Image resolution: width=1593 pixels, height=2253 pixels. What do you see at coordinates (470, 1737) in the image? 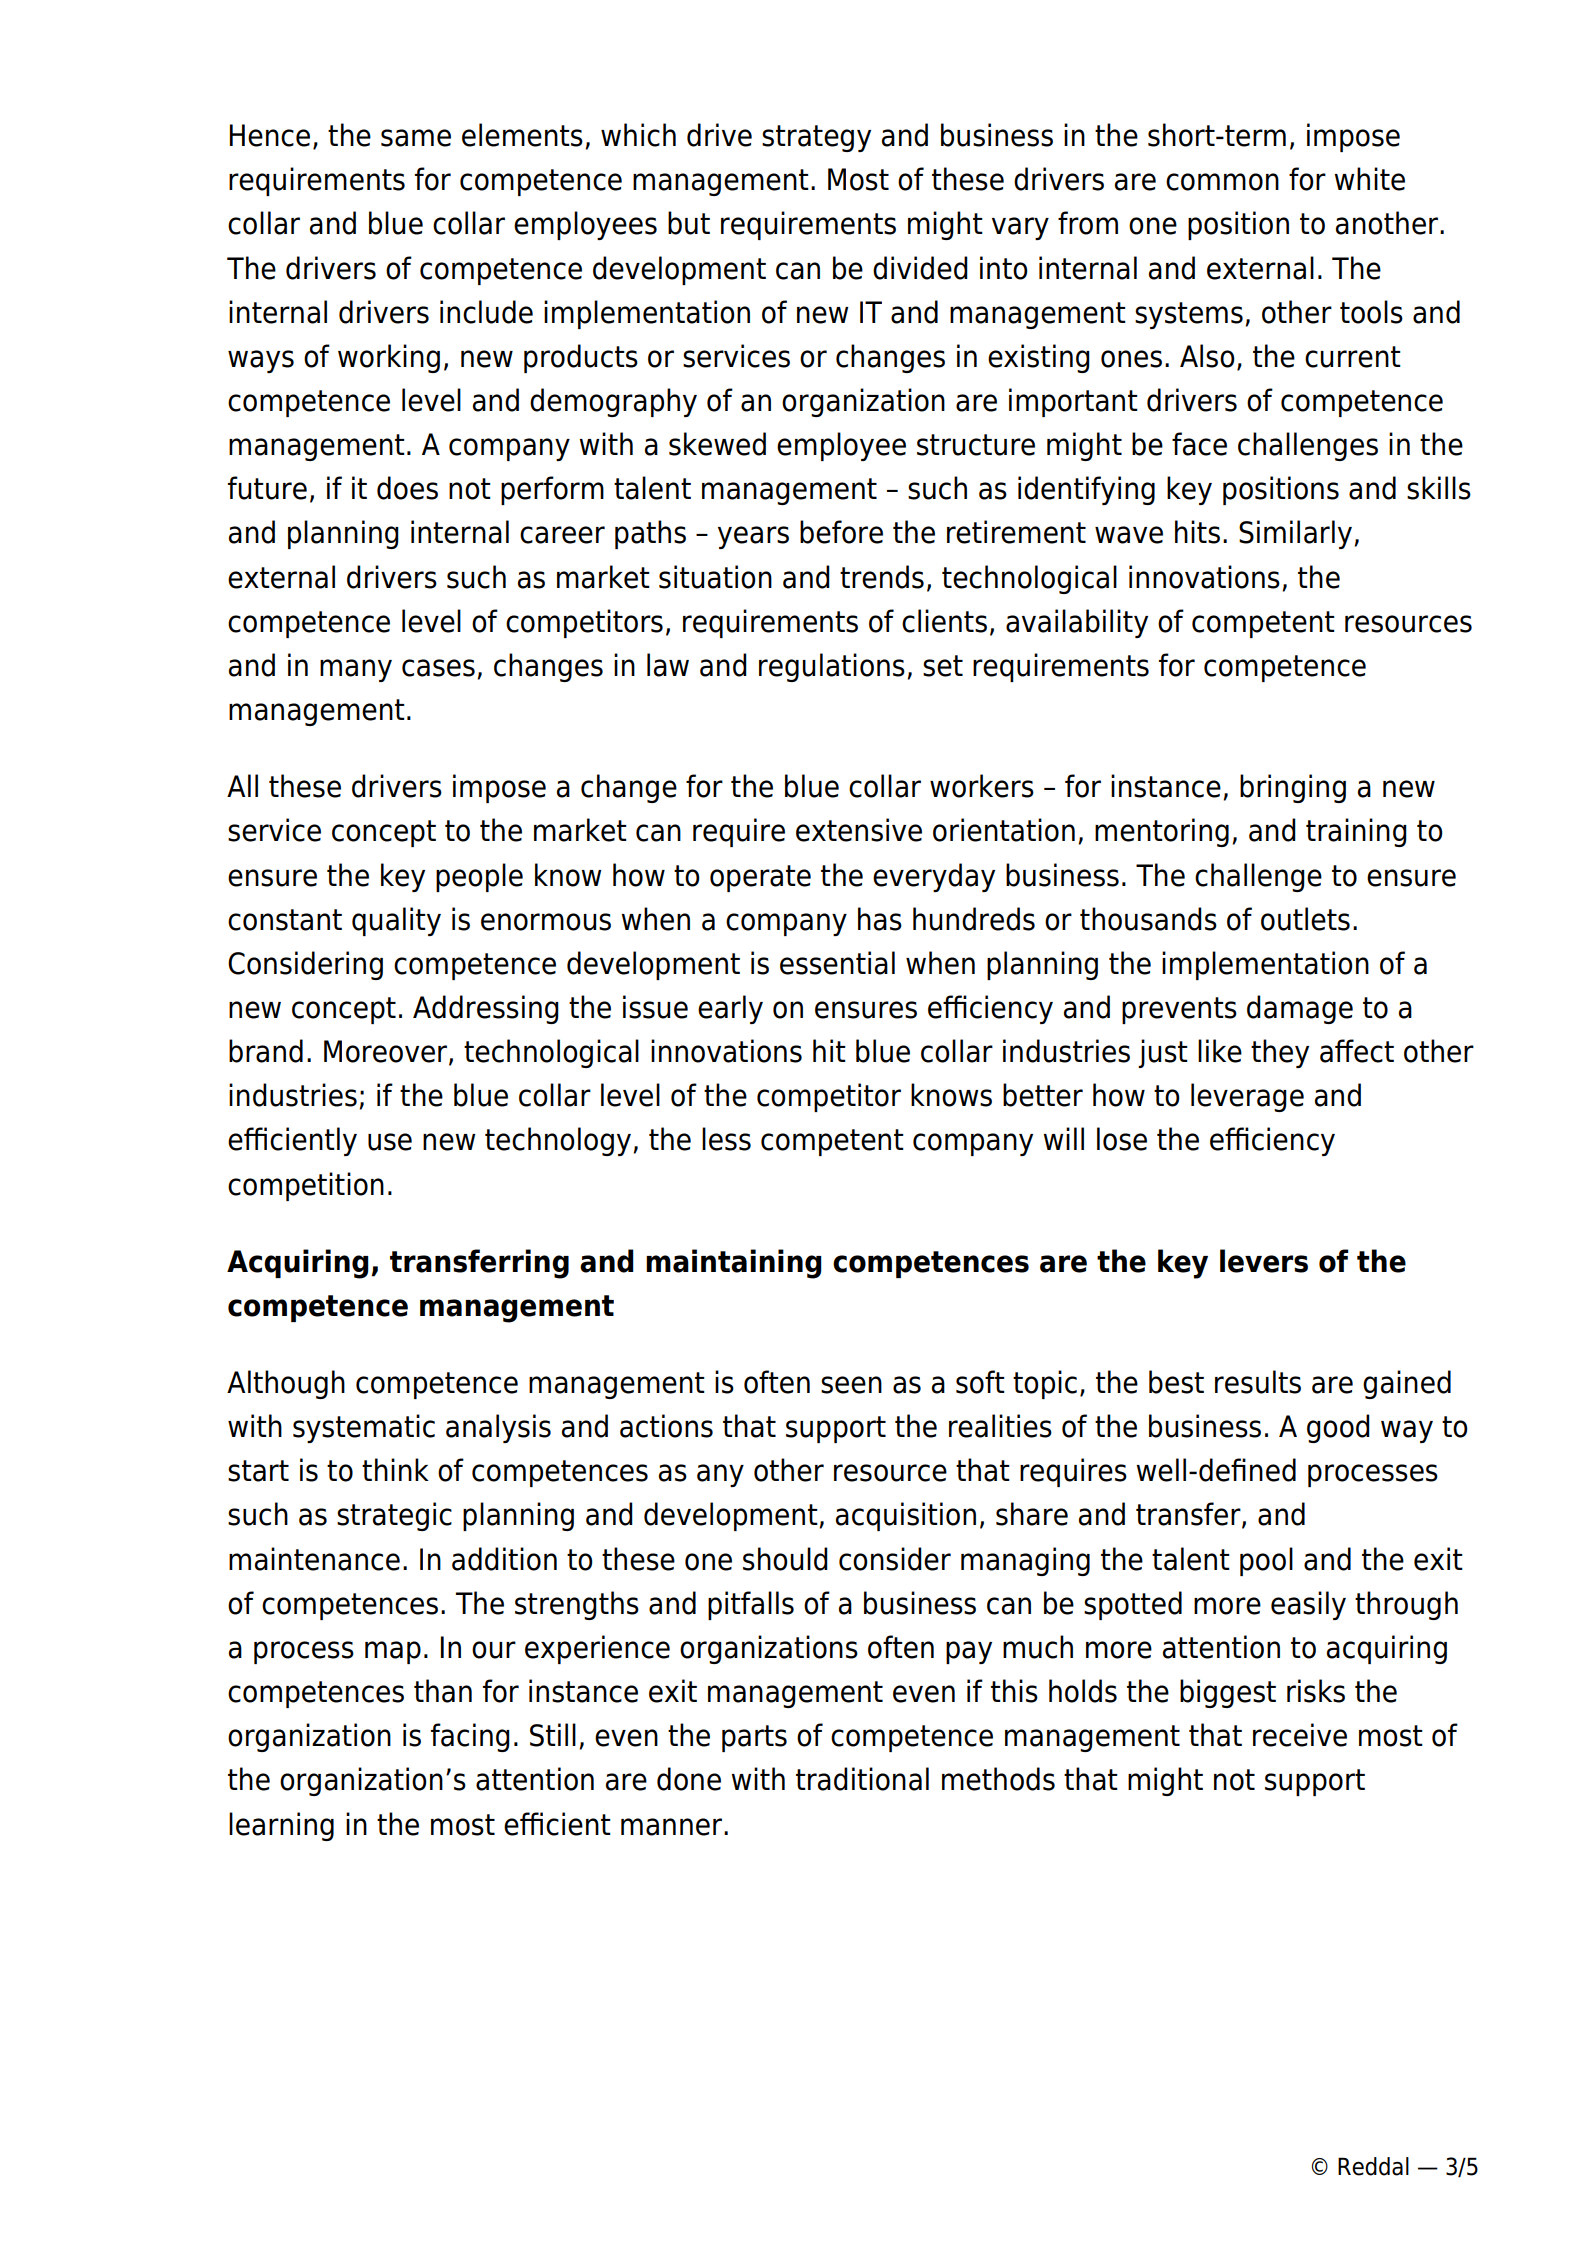
I see `facing` at bounding box center [470, 1737].
